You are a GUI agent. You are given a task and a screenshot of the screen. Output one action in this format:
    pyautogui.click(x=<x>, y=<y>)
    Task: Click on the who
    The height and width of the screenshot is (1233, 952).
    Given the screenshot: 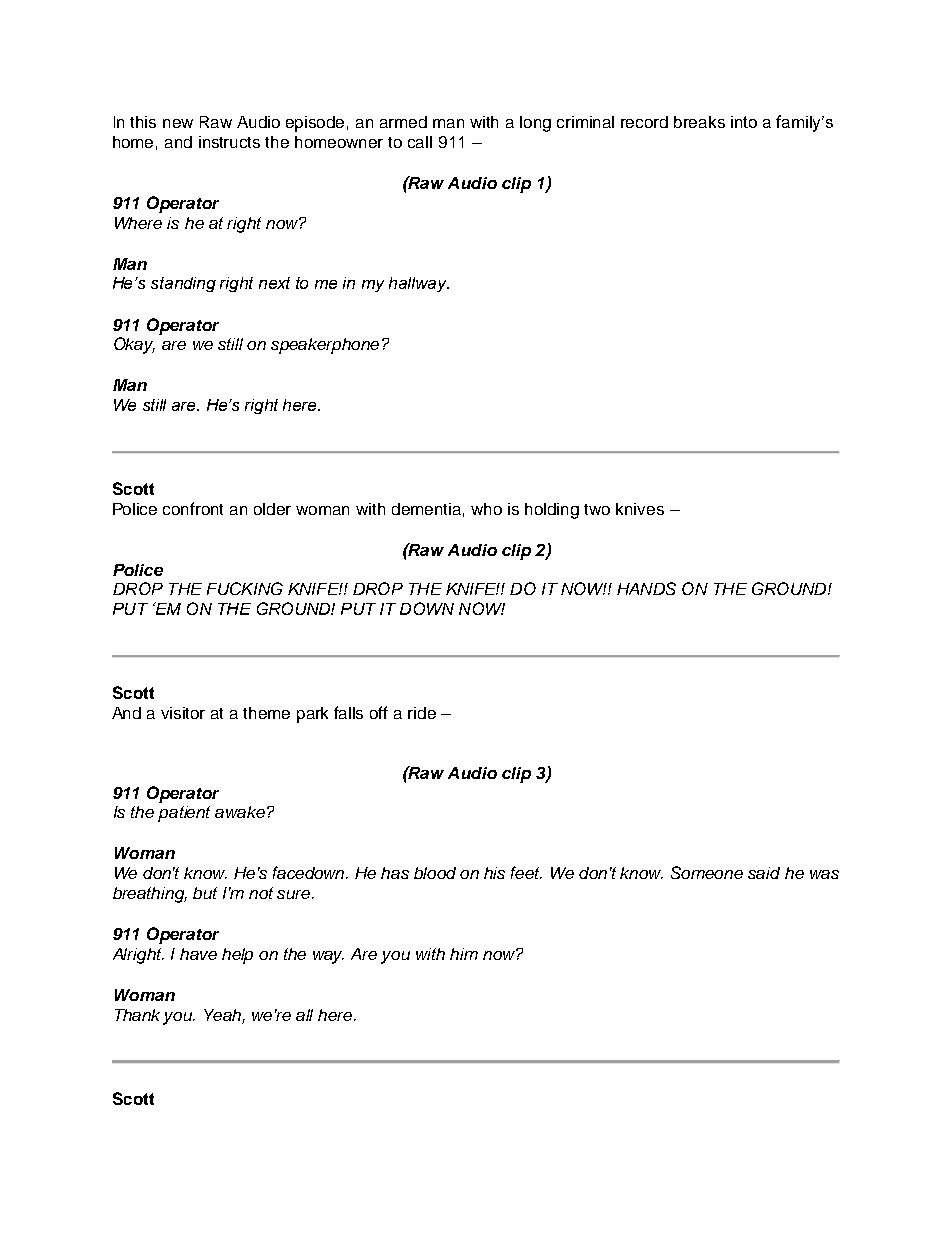 What is the action you would take?
    pyautogui.click(x=486, y=509)
